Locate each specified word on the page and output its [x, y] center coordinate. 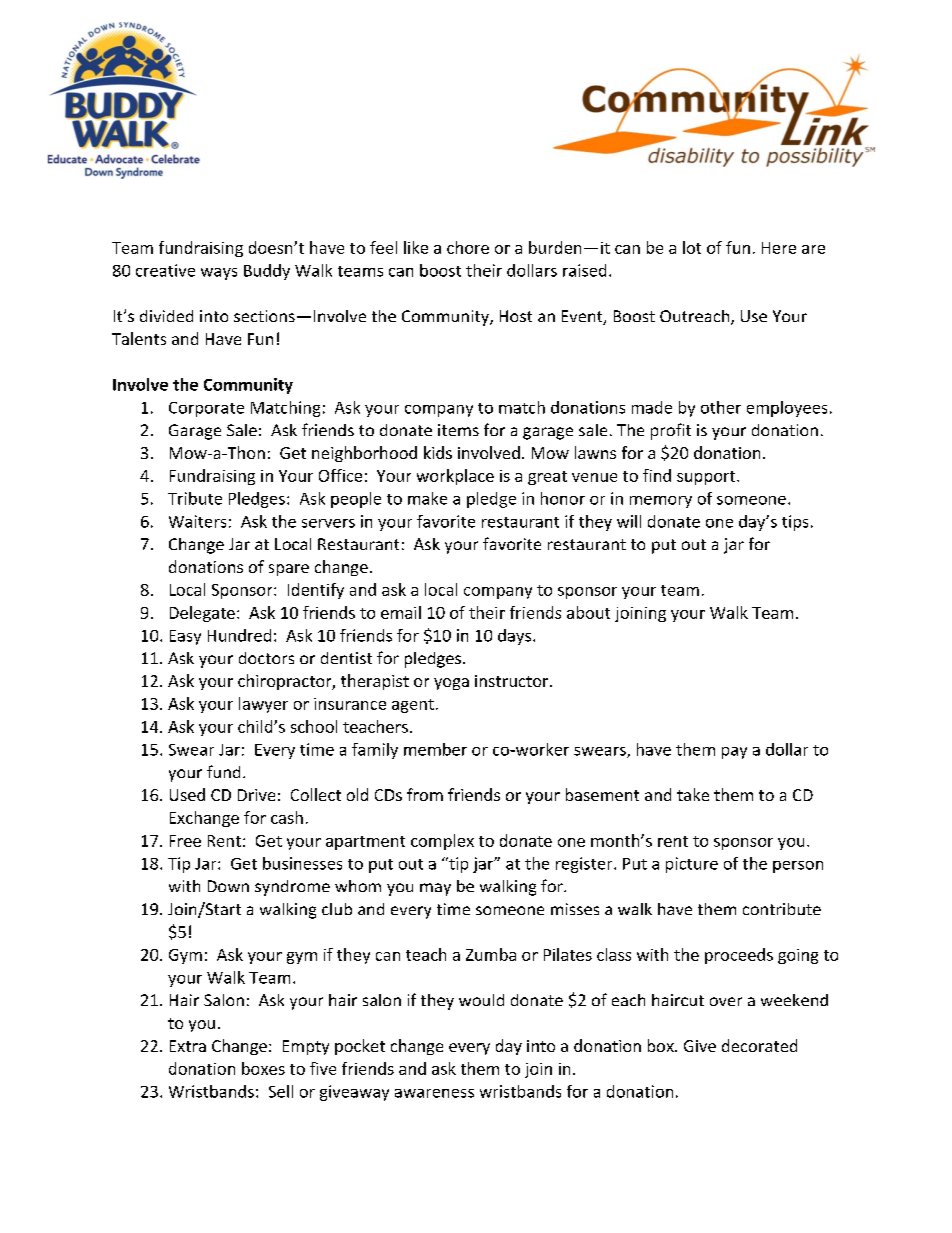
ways [219, 274]
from [425, 794]
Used [187, 794]
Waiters [197, 521]
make [427, 498]
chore [468, 247]
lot [692, 247]
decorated [759, 1045]
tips [795, 523]
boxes [263, 1068]
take [693, 794]
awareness [434, 1093]
